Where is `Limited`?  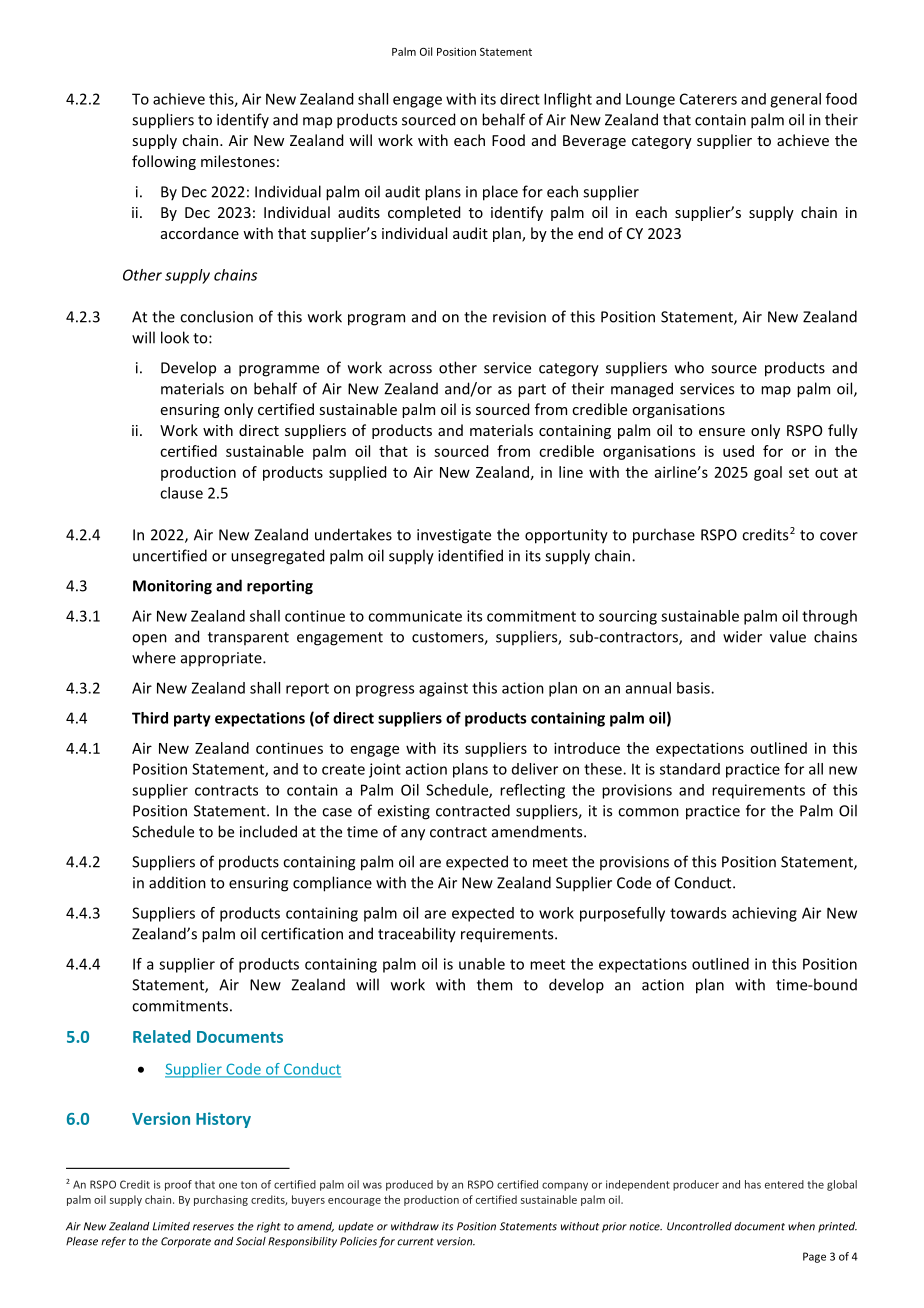 Limited is located at coordinates (171, 1226).
